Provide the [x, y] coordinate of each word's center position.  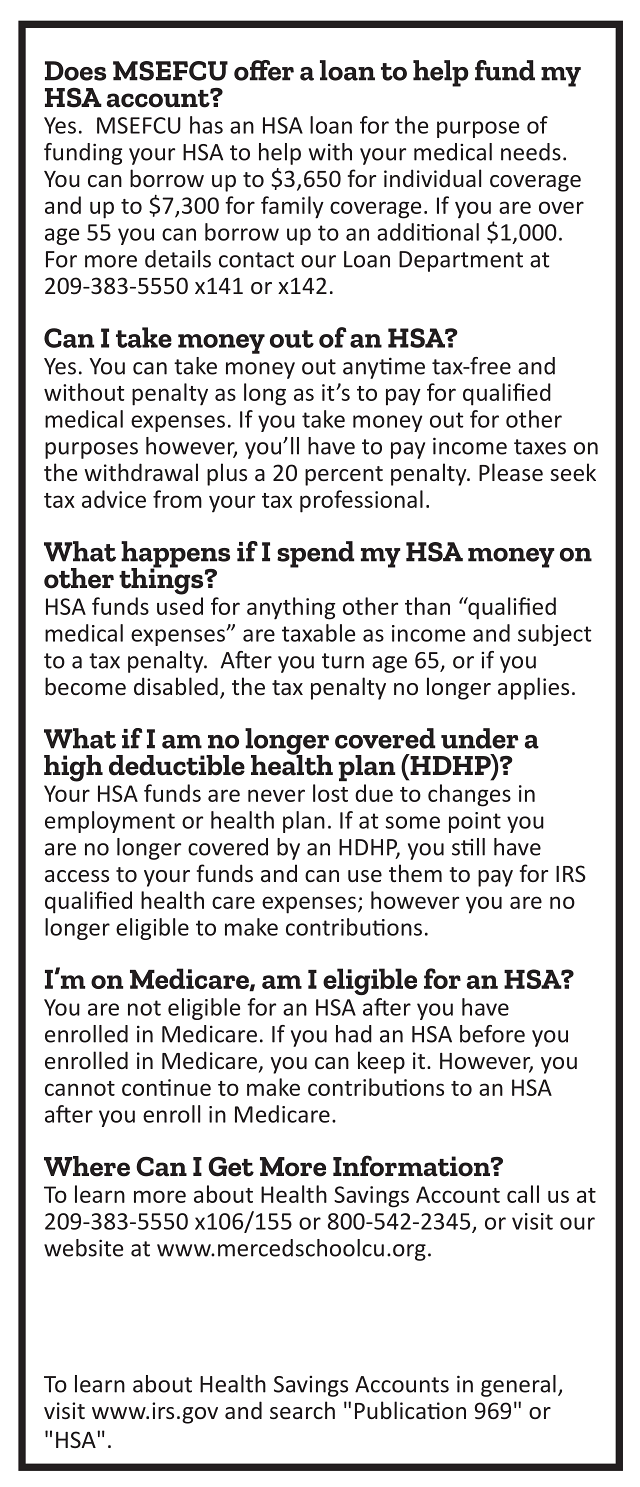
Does [75, 71]
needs [531, 152]
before [492, 1034]
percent [344, 476]
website [83, 1248]
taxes [540, 447]
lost [330, 793]
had [354, 1034]
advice [114, 499]
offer [264, 70]
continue [166, 1087]
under [480, 738]
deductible [177, 765]
